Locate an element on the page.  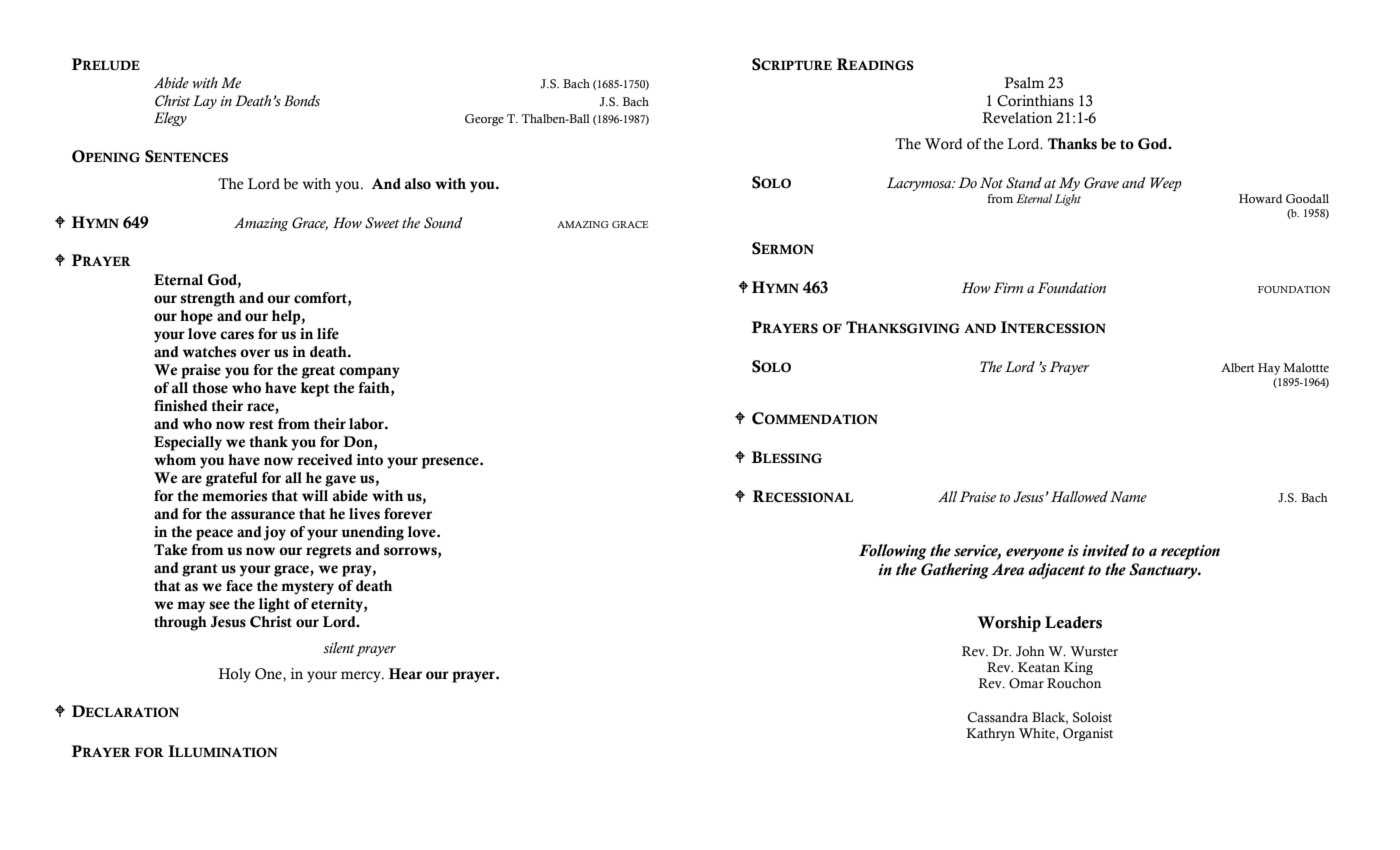
Bonds is located at coordinates (302, 101).
